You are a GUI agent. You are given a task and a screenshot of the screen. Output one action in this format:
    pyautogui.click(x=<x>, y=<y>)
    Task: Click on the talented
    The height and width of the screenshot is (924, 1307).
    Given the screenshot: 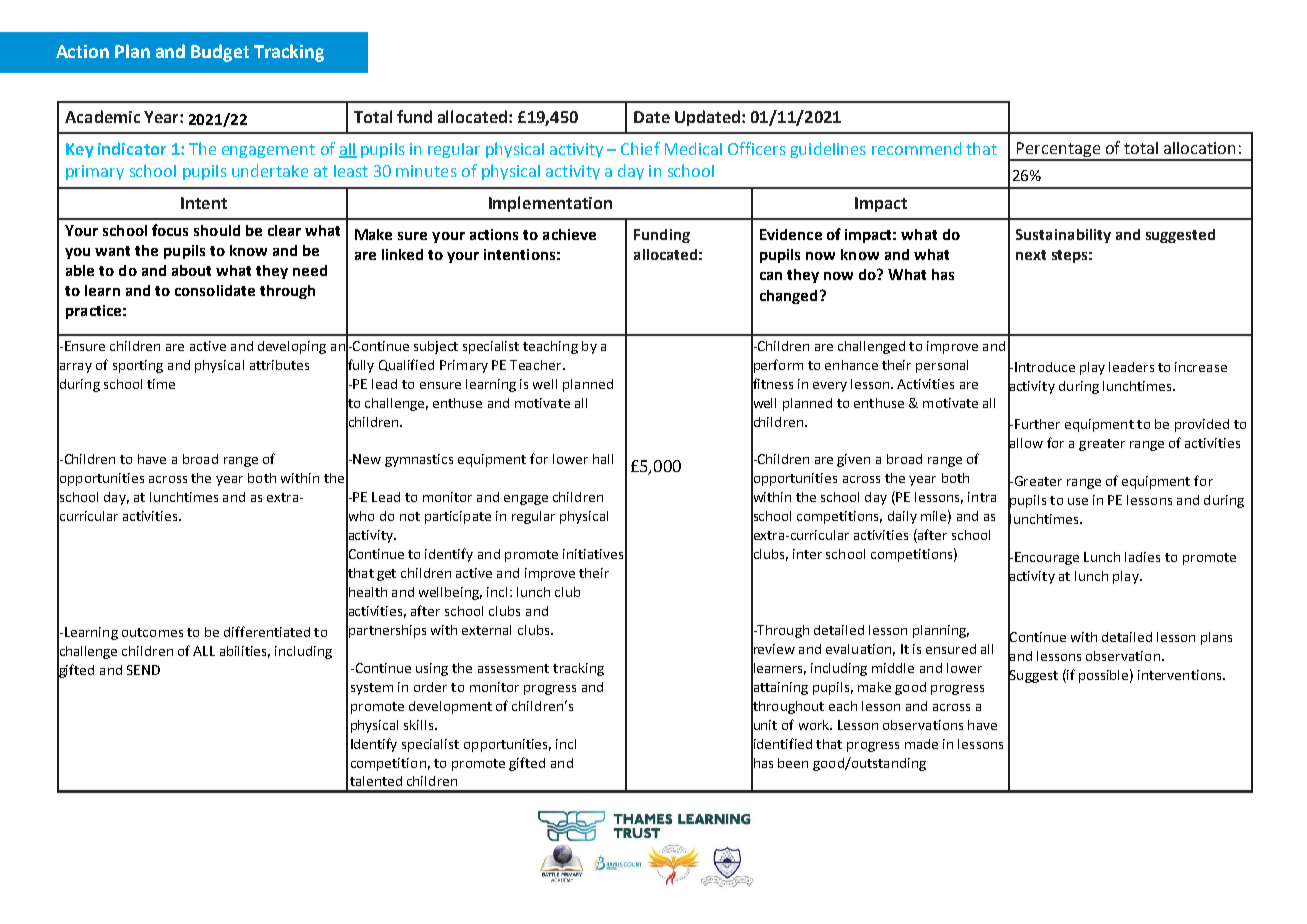 What is the action you would take?
    pyautogui.click(x=376, y=781)
